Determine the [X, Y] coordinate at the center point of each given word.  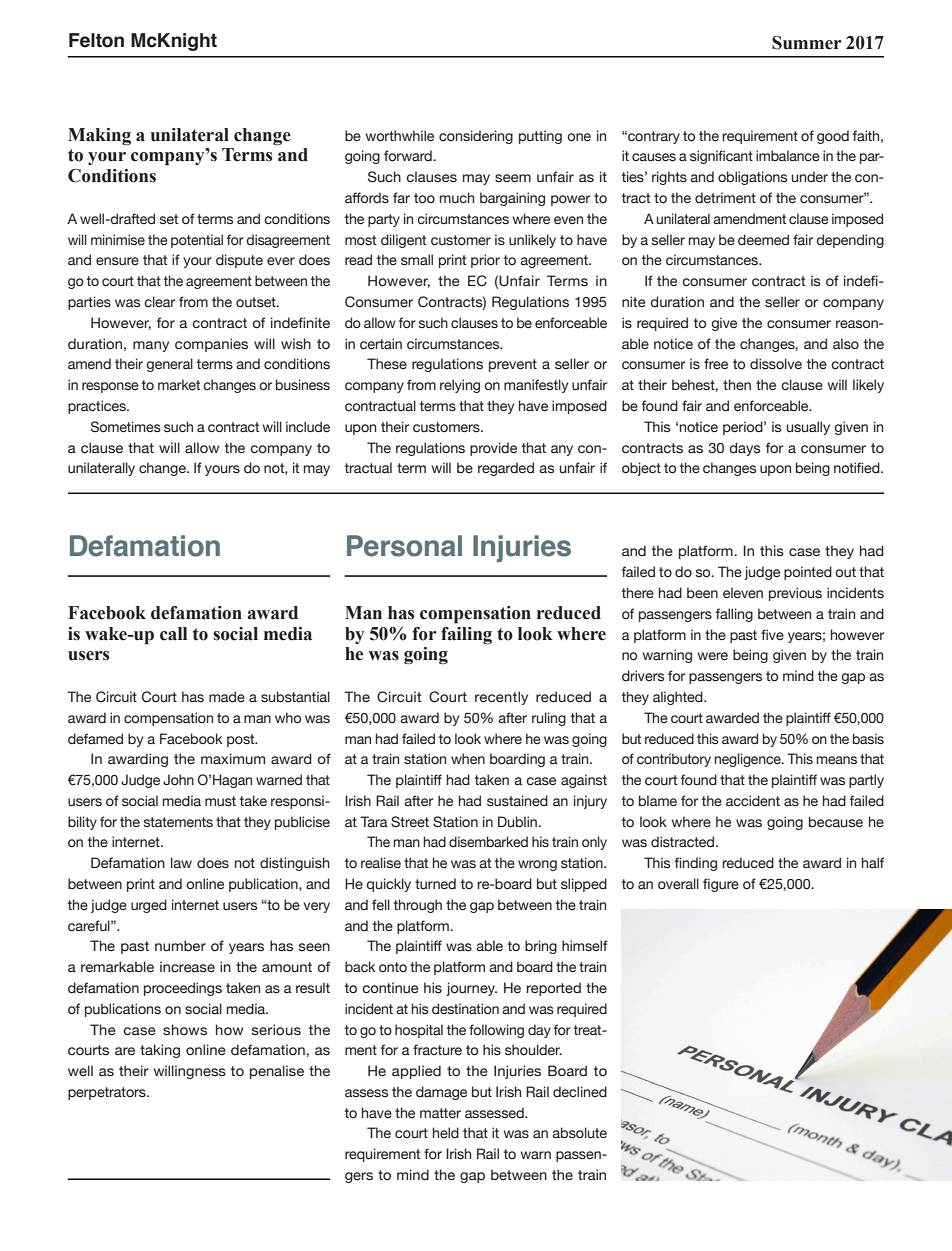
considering [476, 137]
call [173, 634]
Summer [807, 43]
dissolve [776, 364]
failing [466, 636]
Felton [96, 40]
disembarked [488, 841]
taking [160, 1051]
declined [580, 1092]
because [836, 822]
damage [441, 1093]
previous [795, 594]
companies [211, 345]
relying [460, 386]
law [181, 862]
